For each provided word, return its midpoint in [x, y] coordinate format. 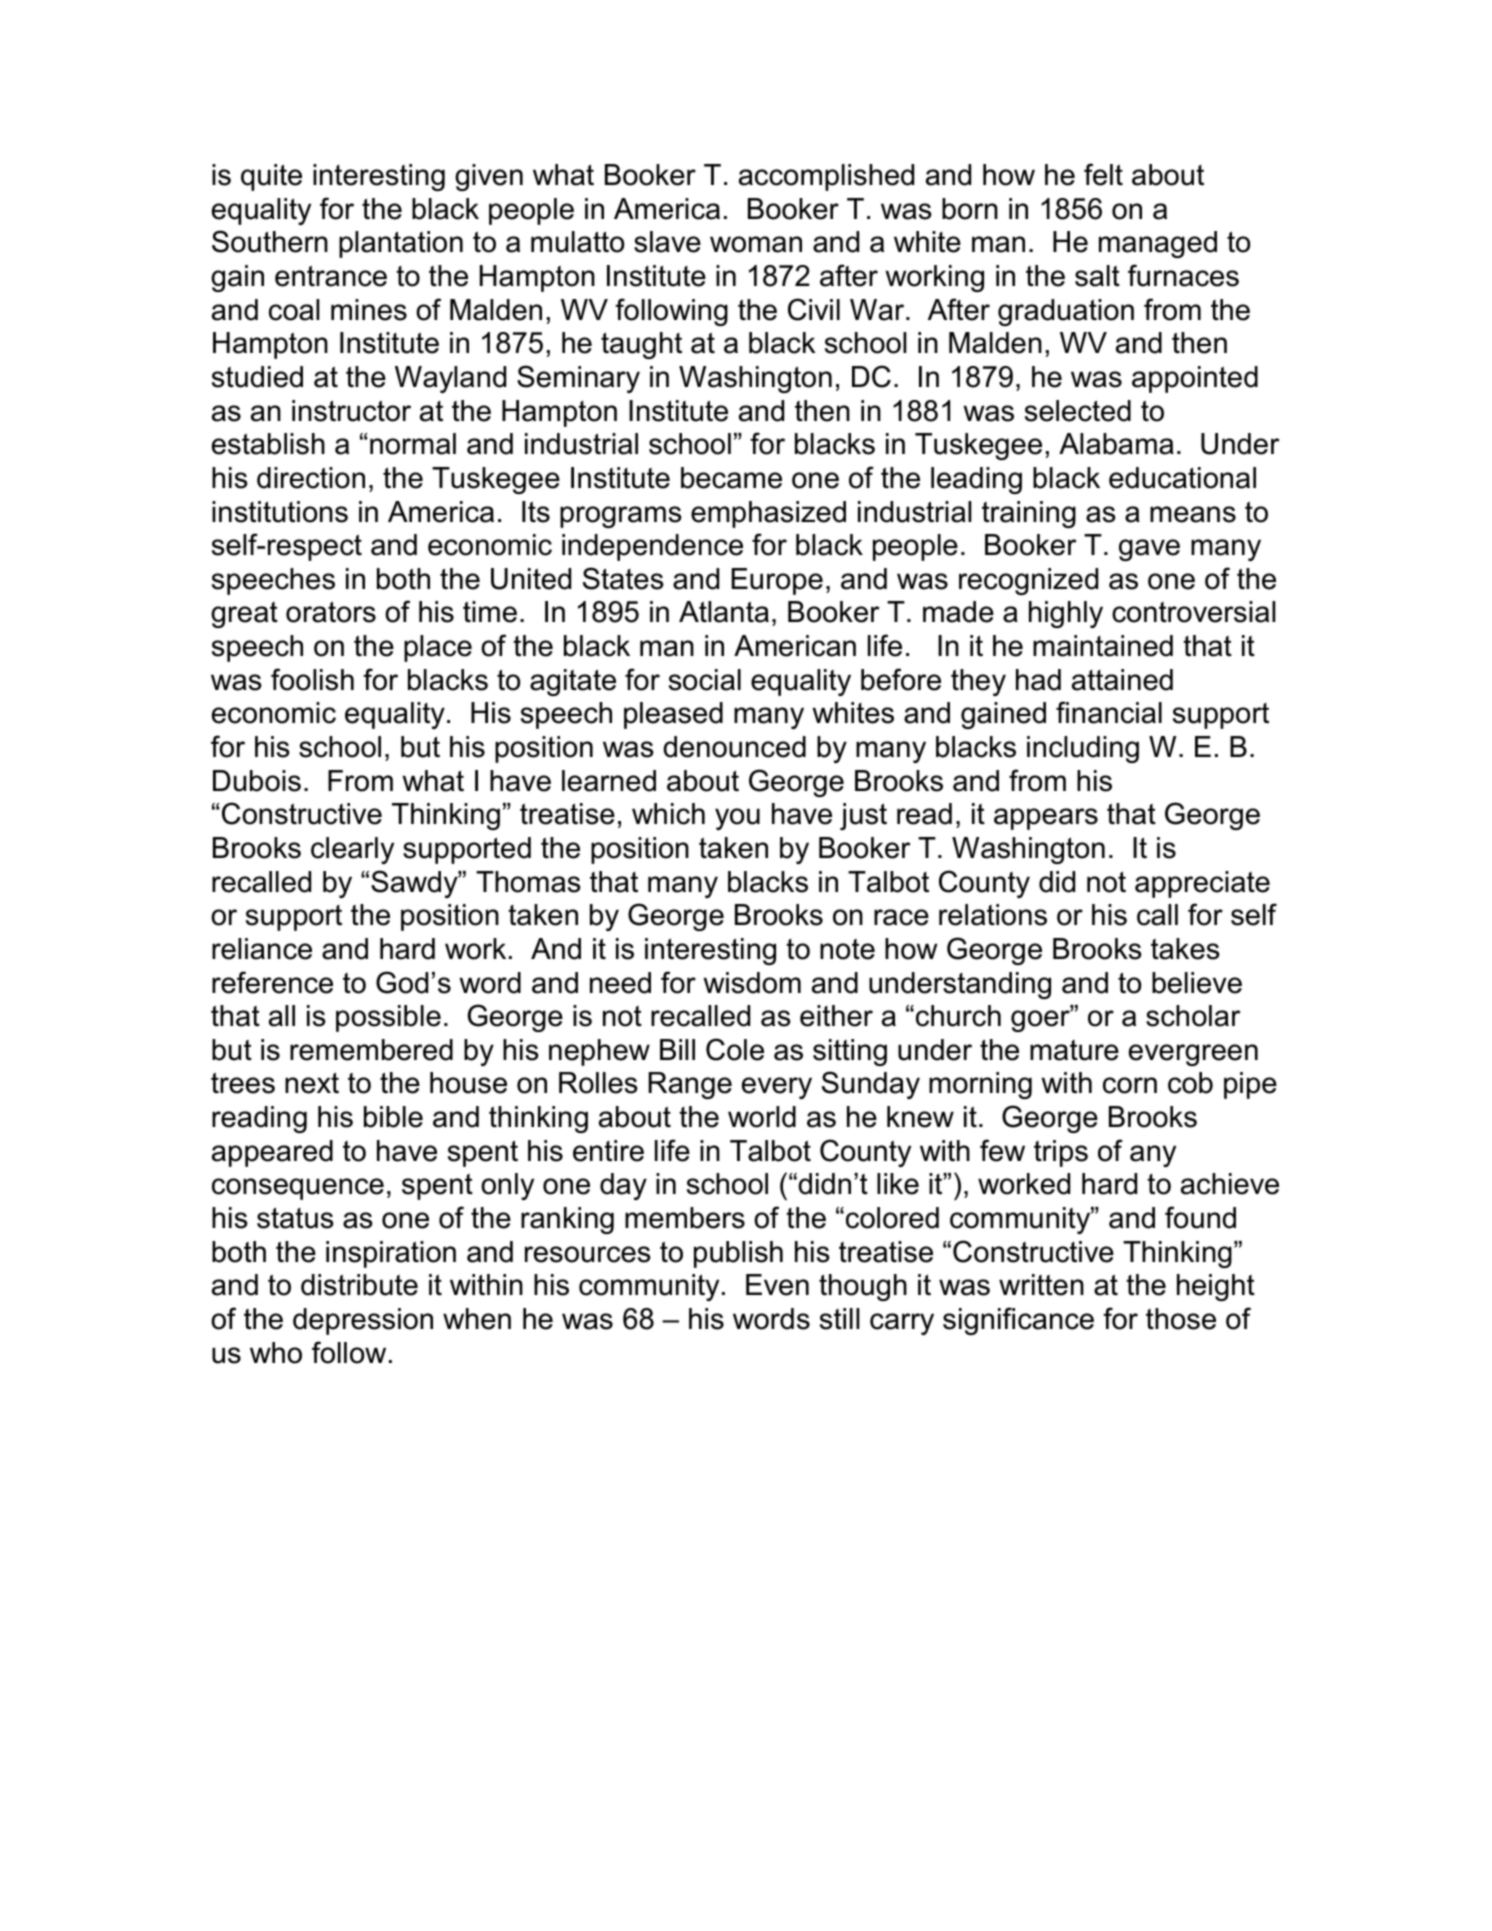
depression [363, 1321]
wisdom [752, 983]
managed [1158, 244]
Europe [777, 581]
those [1181, 1319]
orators [331, 612]
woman [756, 244]
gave [1149, 550]
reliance [262, 949]
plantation [401, 244]
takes [1185, 949]
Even [777, 1285]
